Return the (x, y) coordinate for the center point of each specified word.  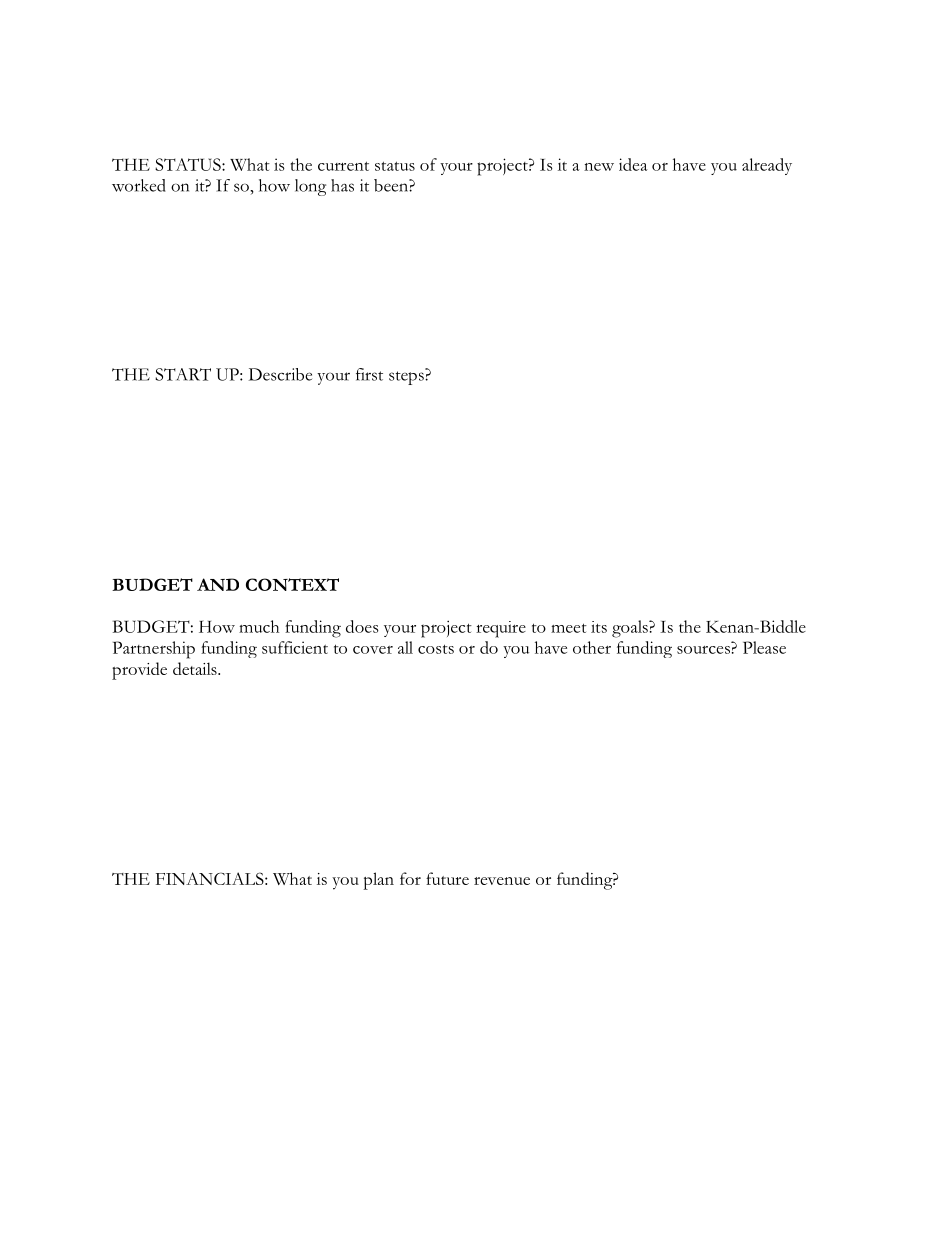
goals (631, 629)
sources (703, 650)
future (447, 878)
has (342, 185)
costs (436, 649)
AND (218, 584)
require (501, 629)
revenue (502, 881)
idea (633, 164)
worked (139, 185)
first (369, 374)
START (183, 374)
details (196, 668)
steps (407, 377)
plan (378, 881)
